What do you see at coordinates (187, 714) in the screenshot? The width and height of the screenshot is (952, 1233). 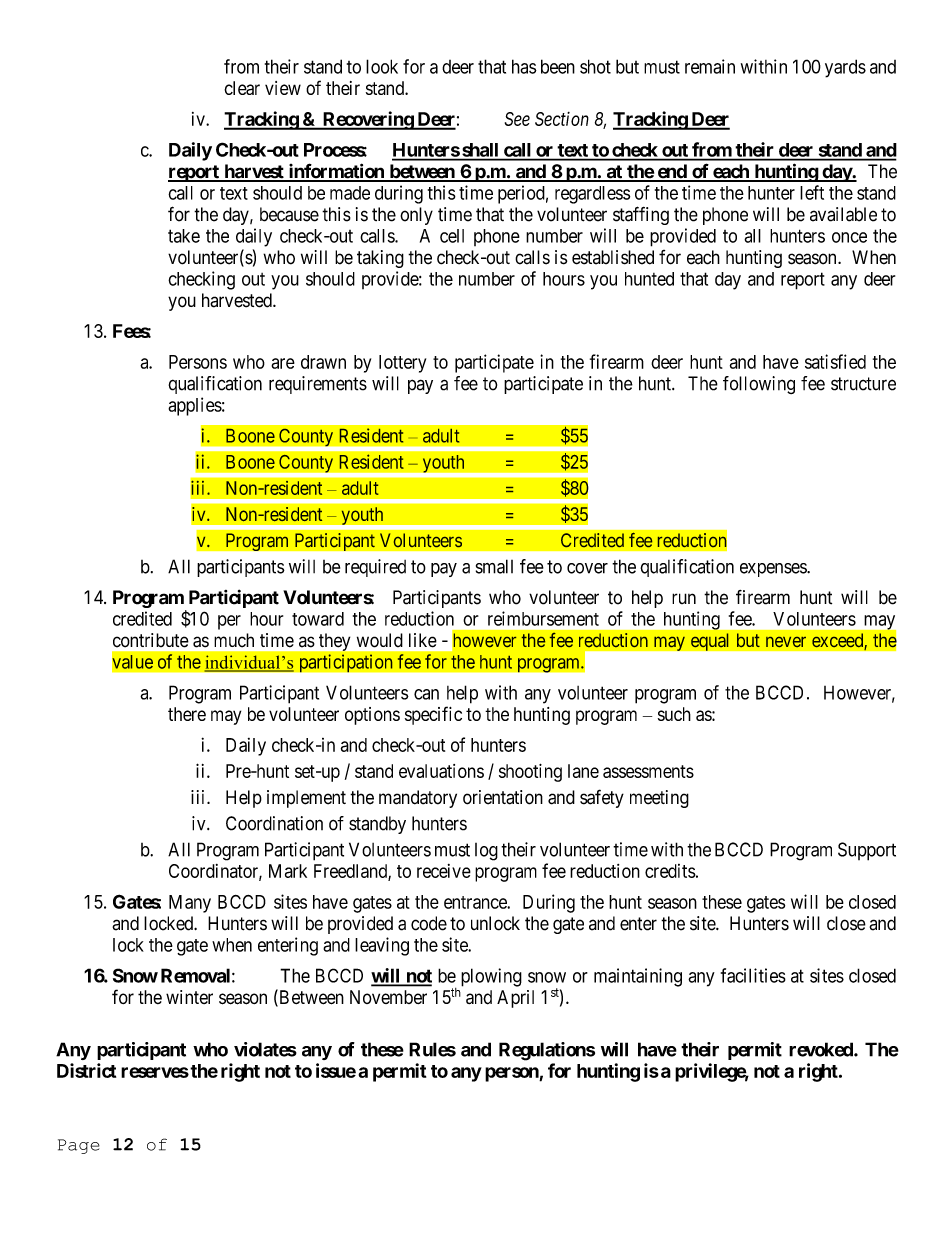 I see `there` at bounding box center [187, 714].
